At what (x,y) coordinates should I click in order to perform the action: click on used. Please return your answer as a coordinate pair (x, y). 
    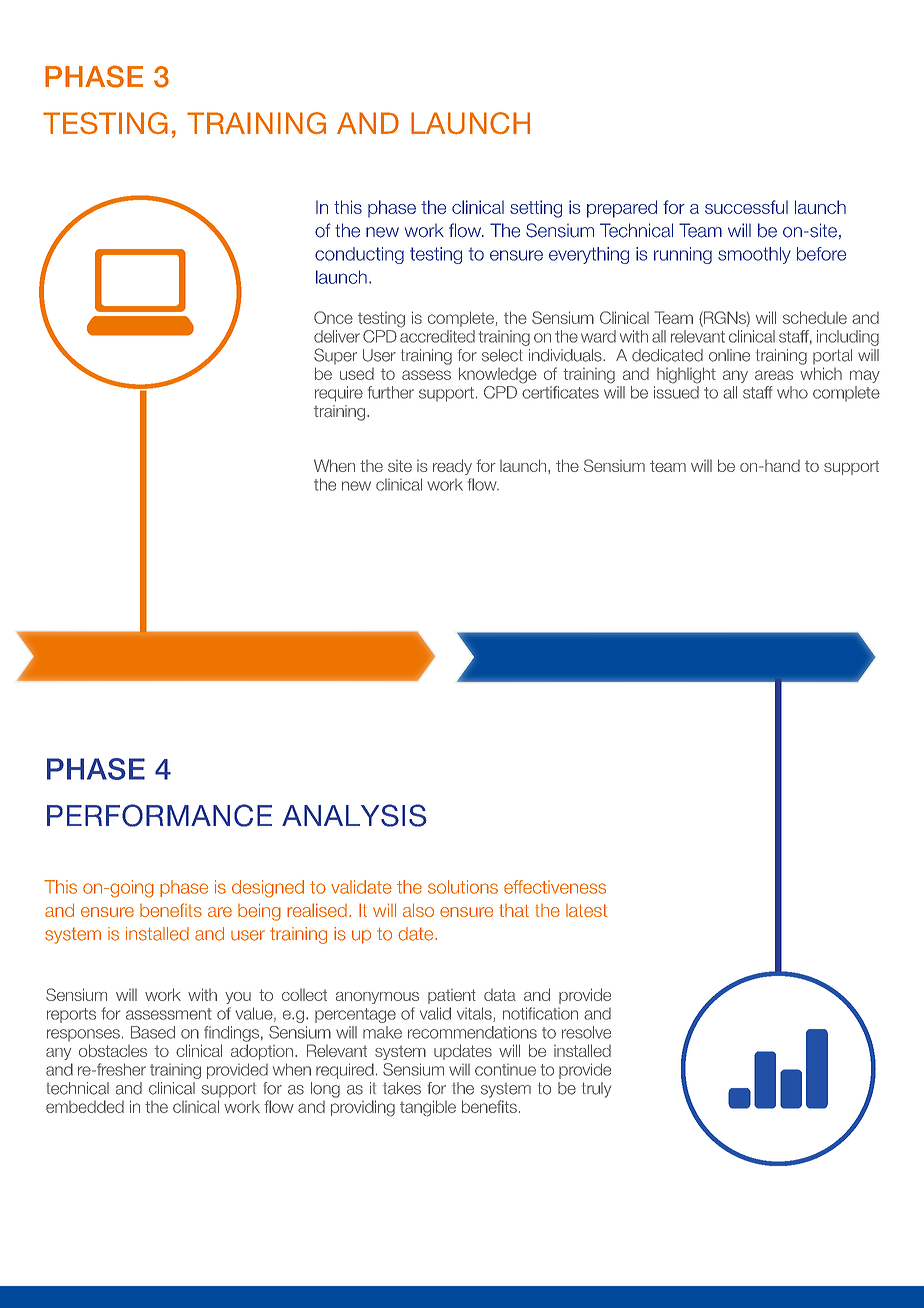
    Looking at the image, I should click on (357, 374).
